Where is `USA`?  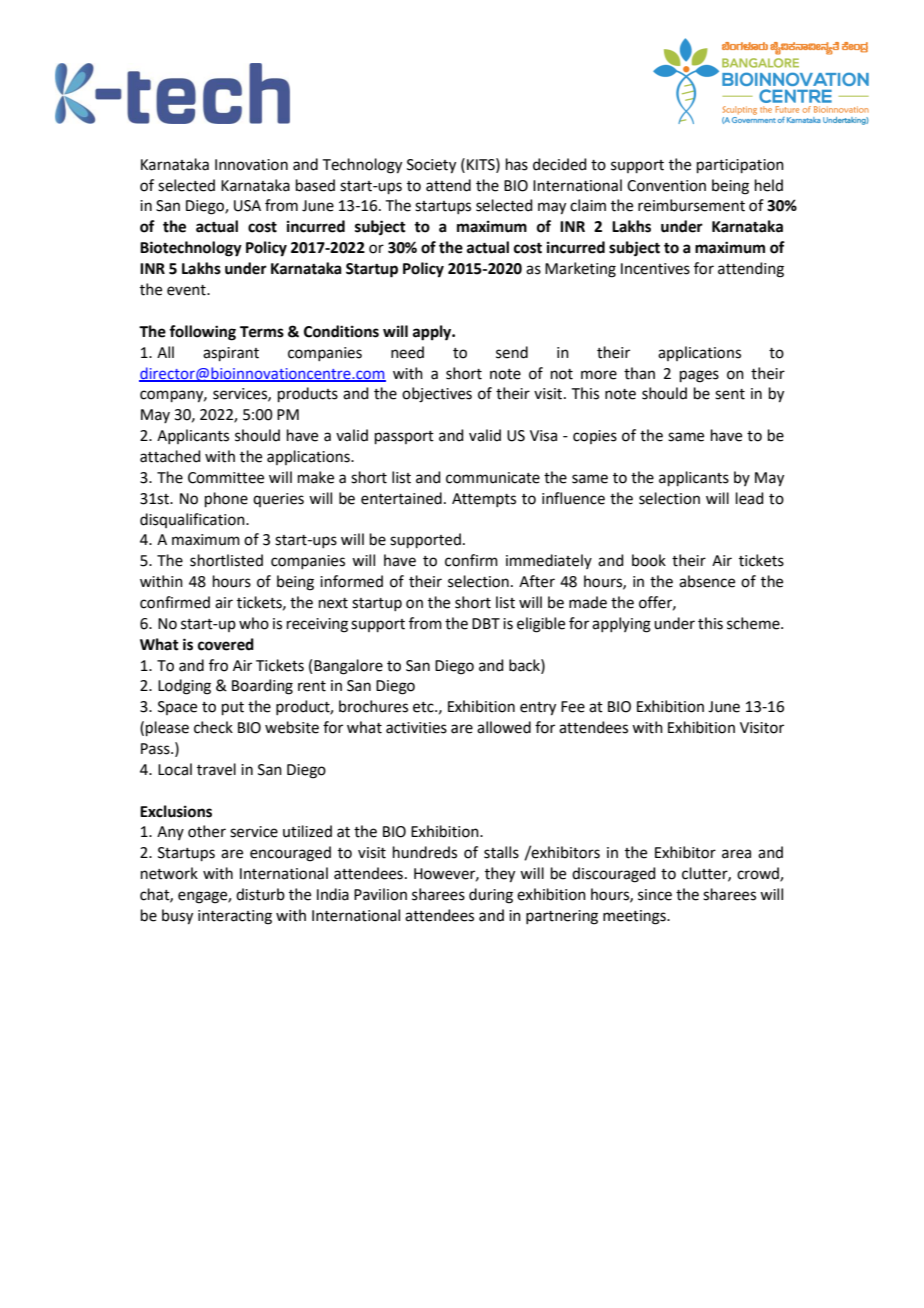
USA is located at coordinates (247, 206).
